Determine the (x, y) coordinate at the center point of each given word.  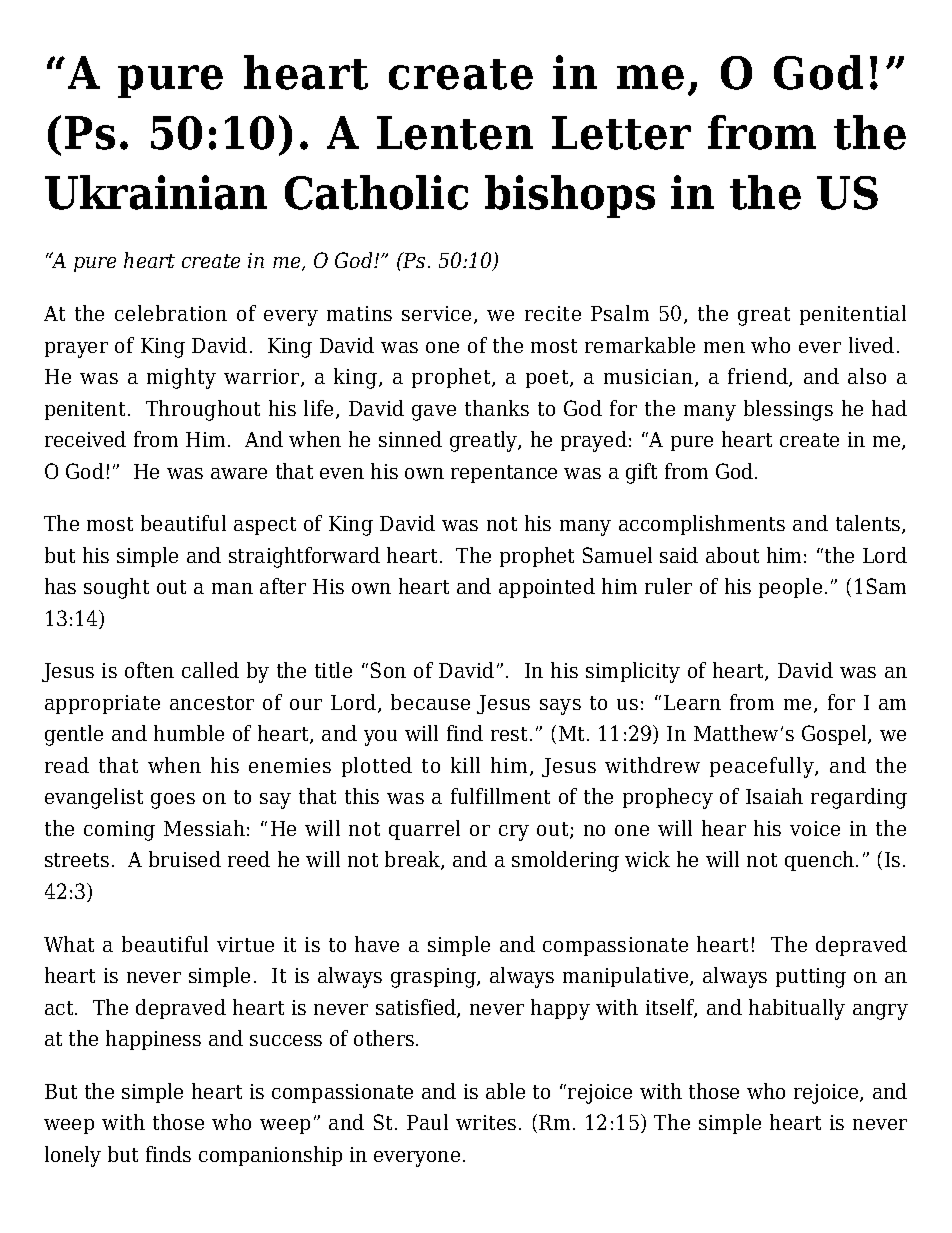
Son (388, 670)
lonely (73, 1156)
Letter (621, 133)
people (790, 588)
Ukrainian (156, 192)
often (149, 670)
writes (486, 1122)
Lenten (455, 133)
